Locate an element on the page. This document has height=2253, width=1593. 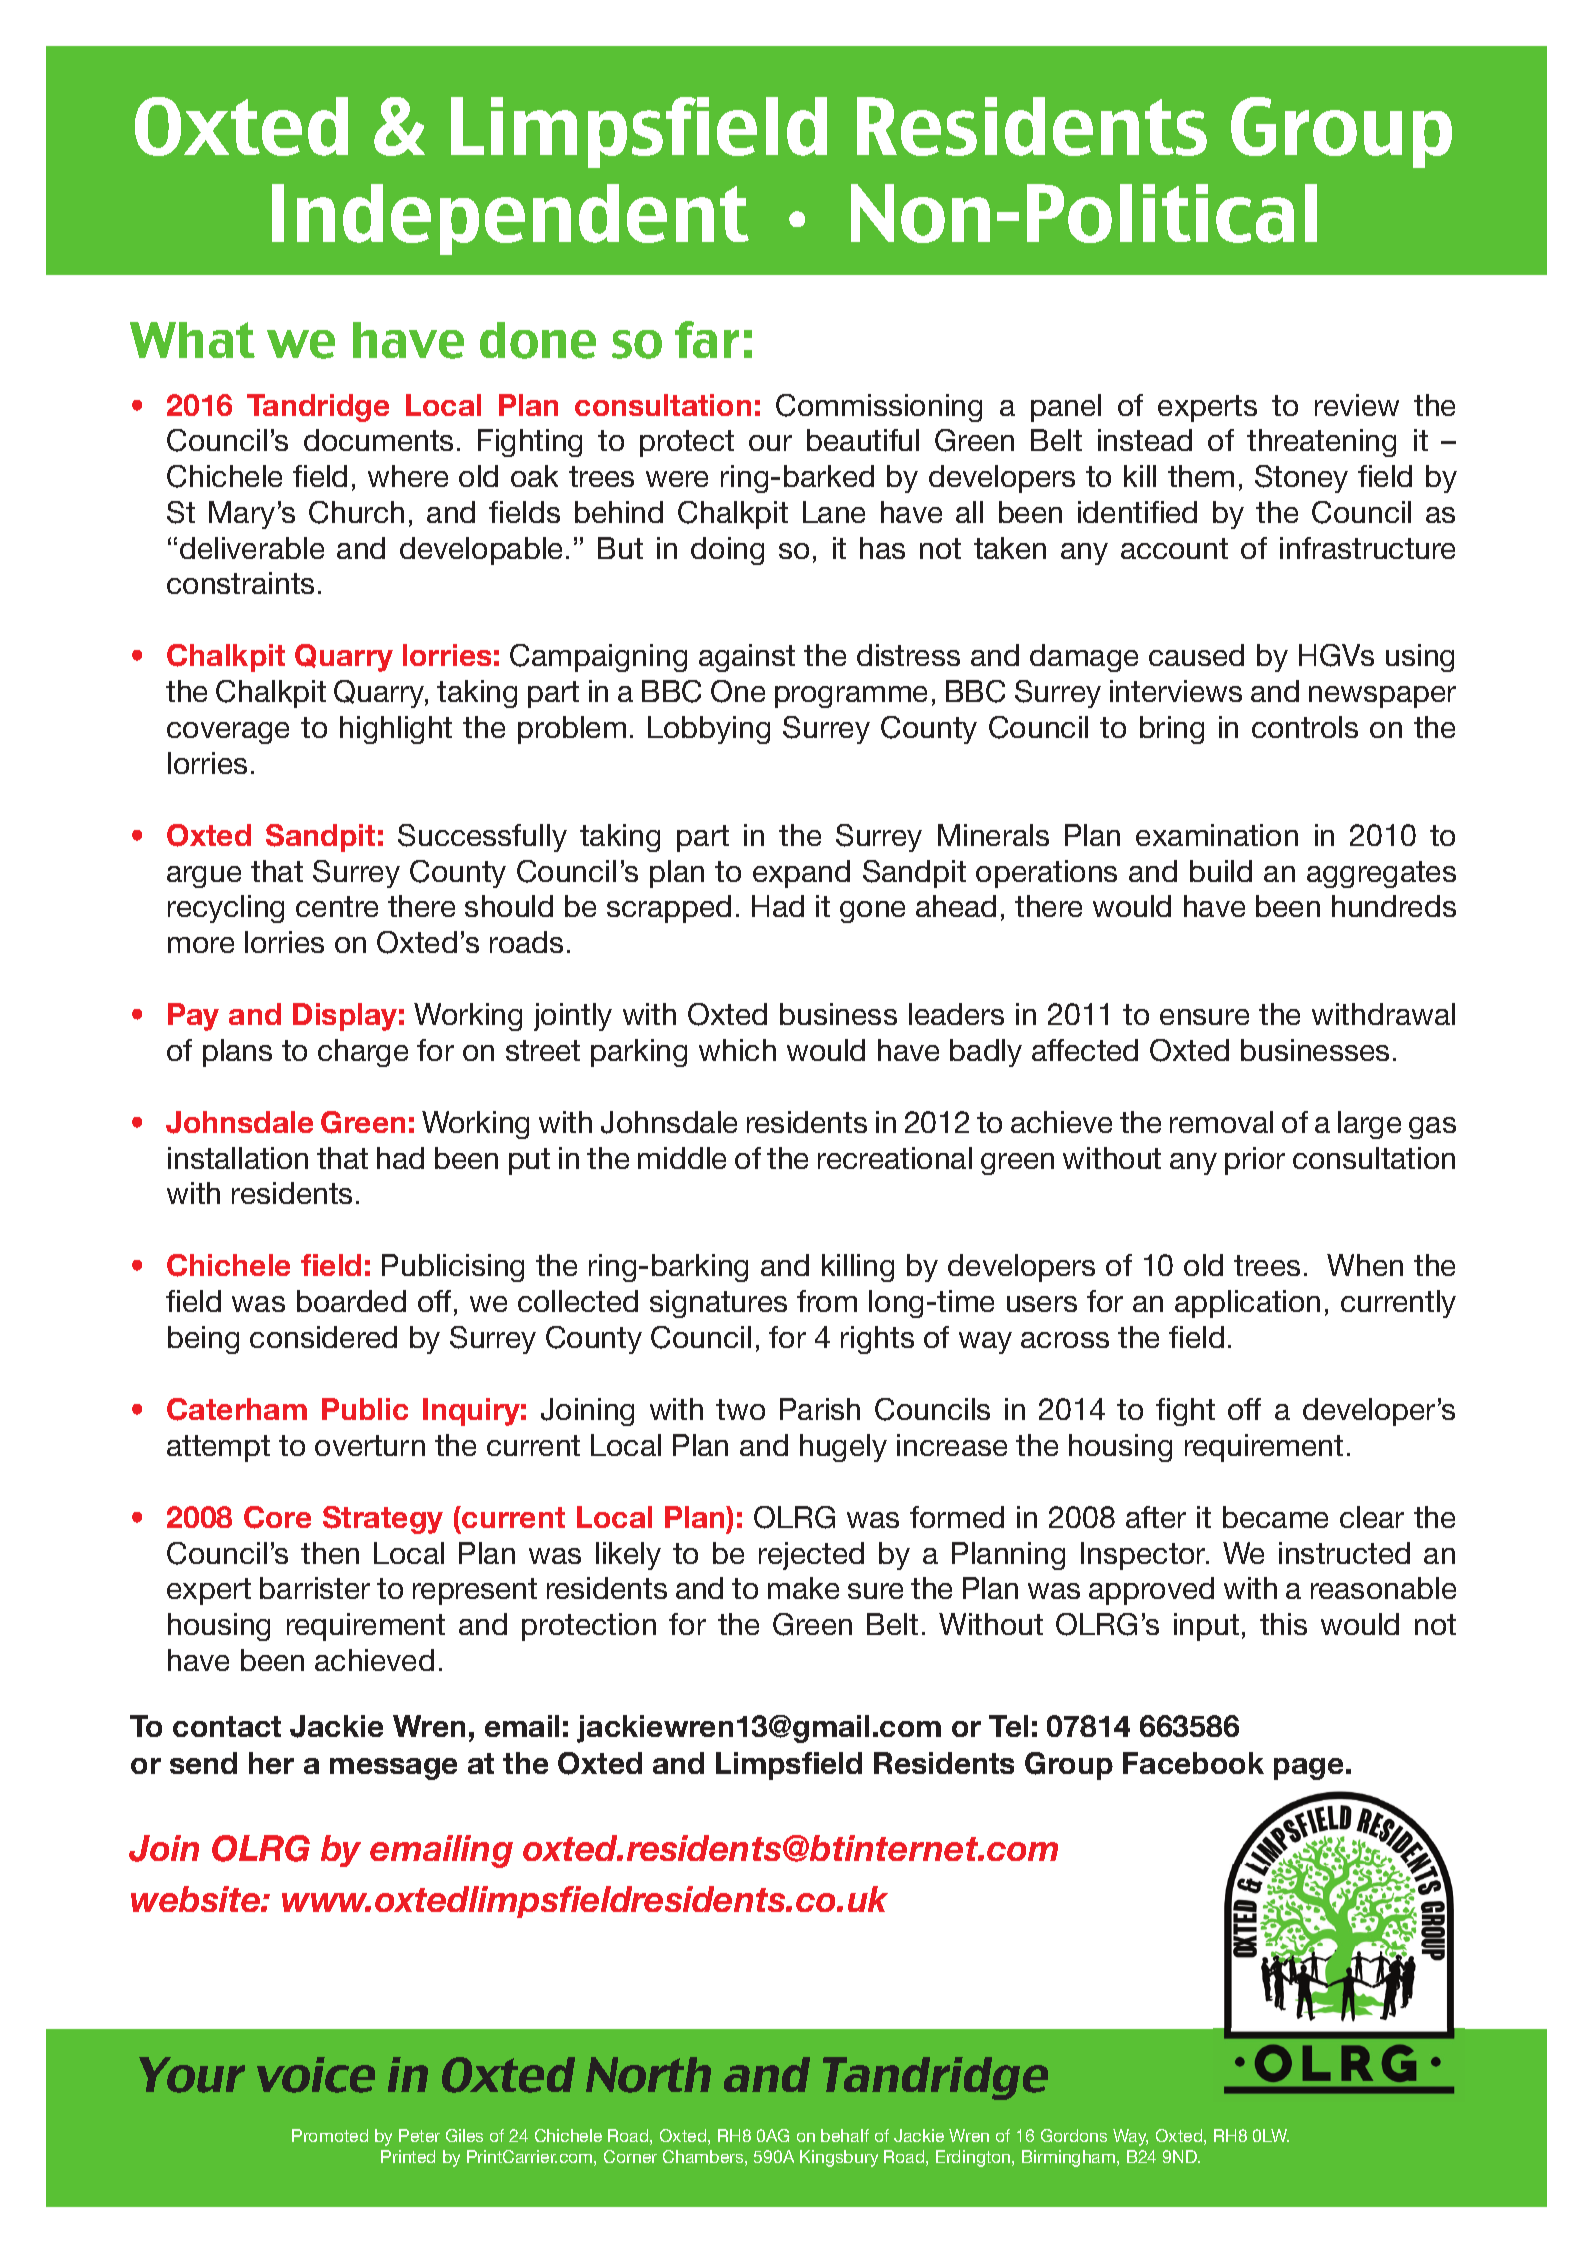
review is located at coordinates (1357, 405).
